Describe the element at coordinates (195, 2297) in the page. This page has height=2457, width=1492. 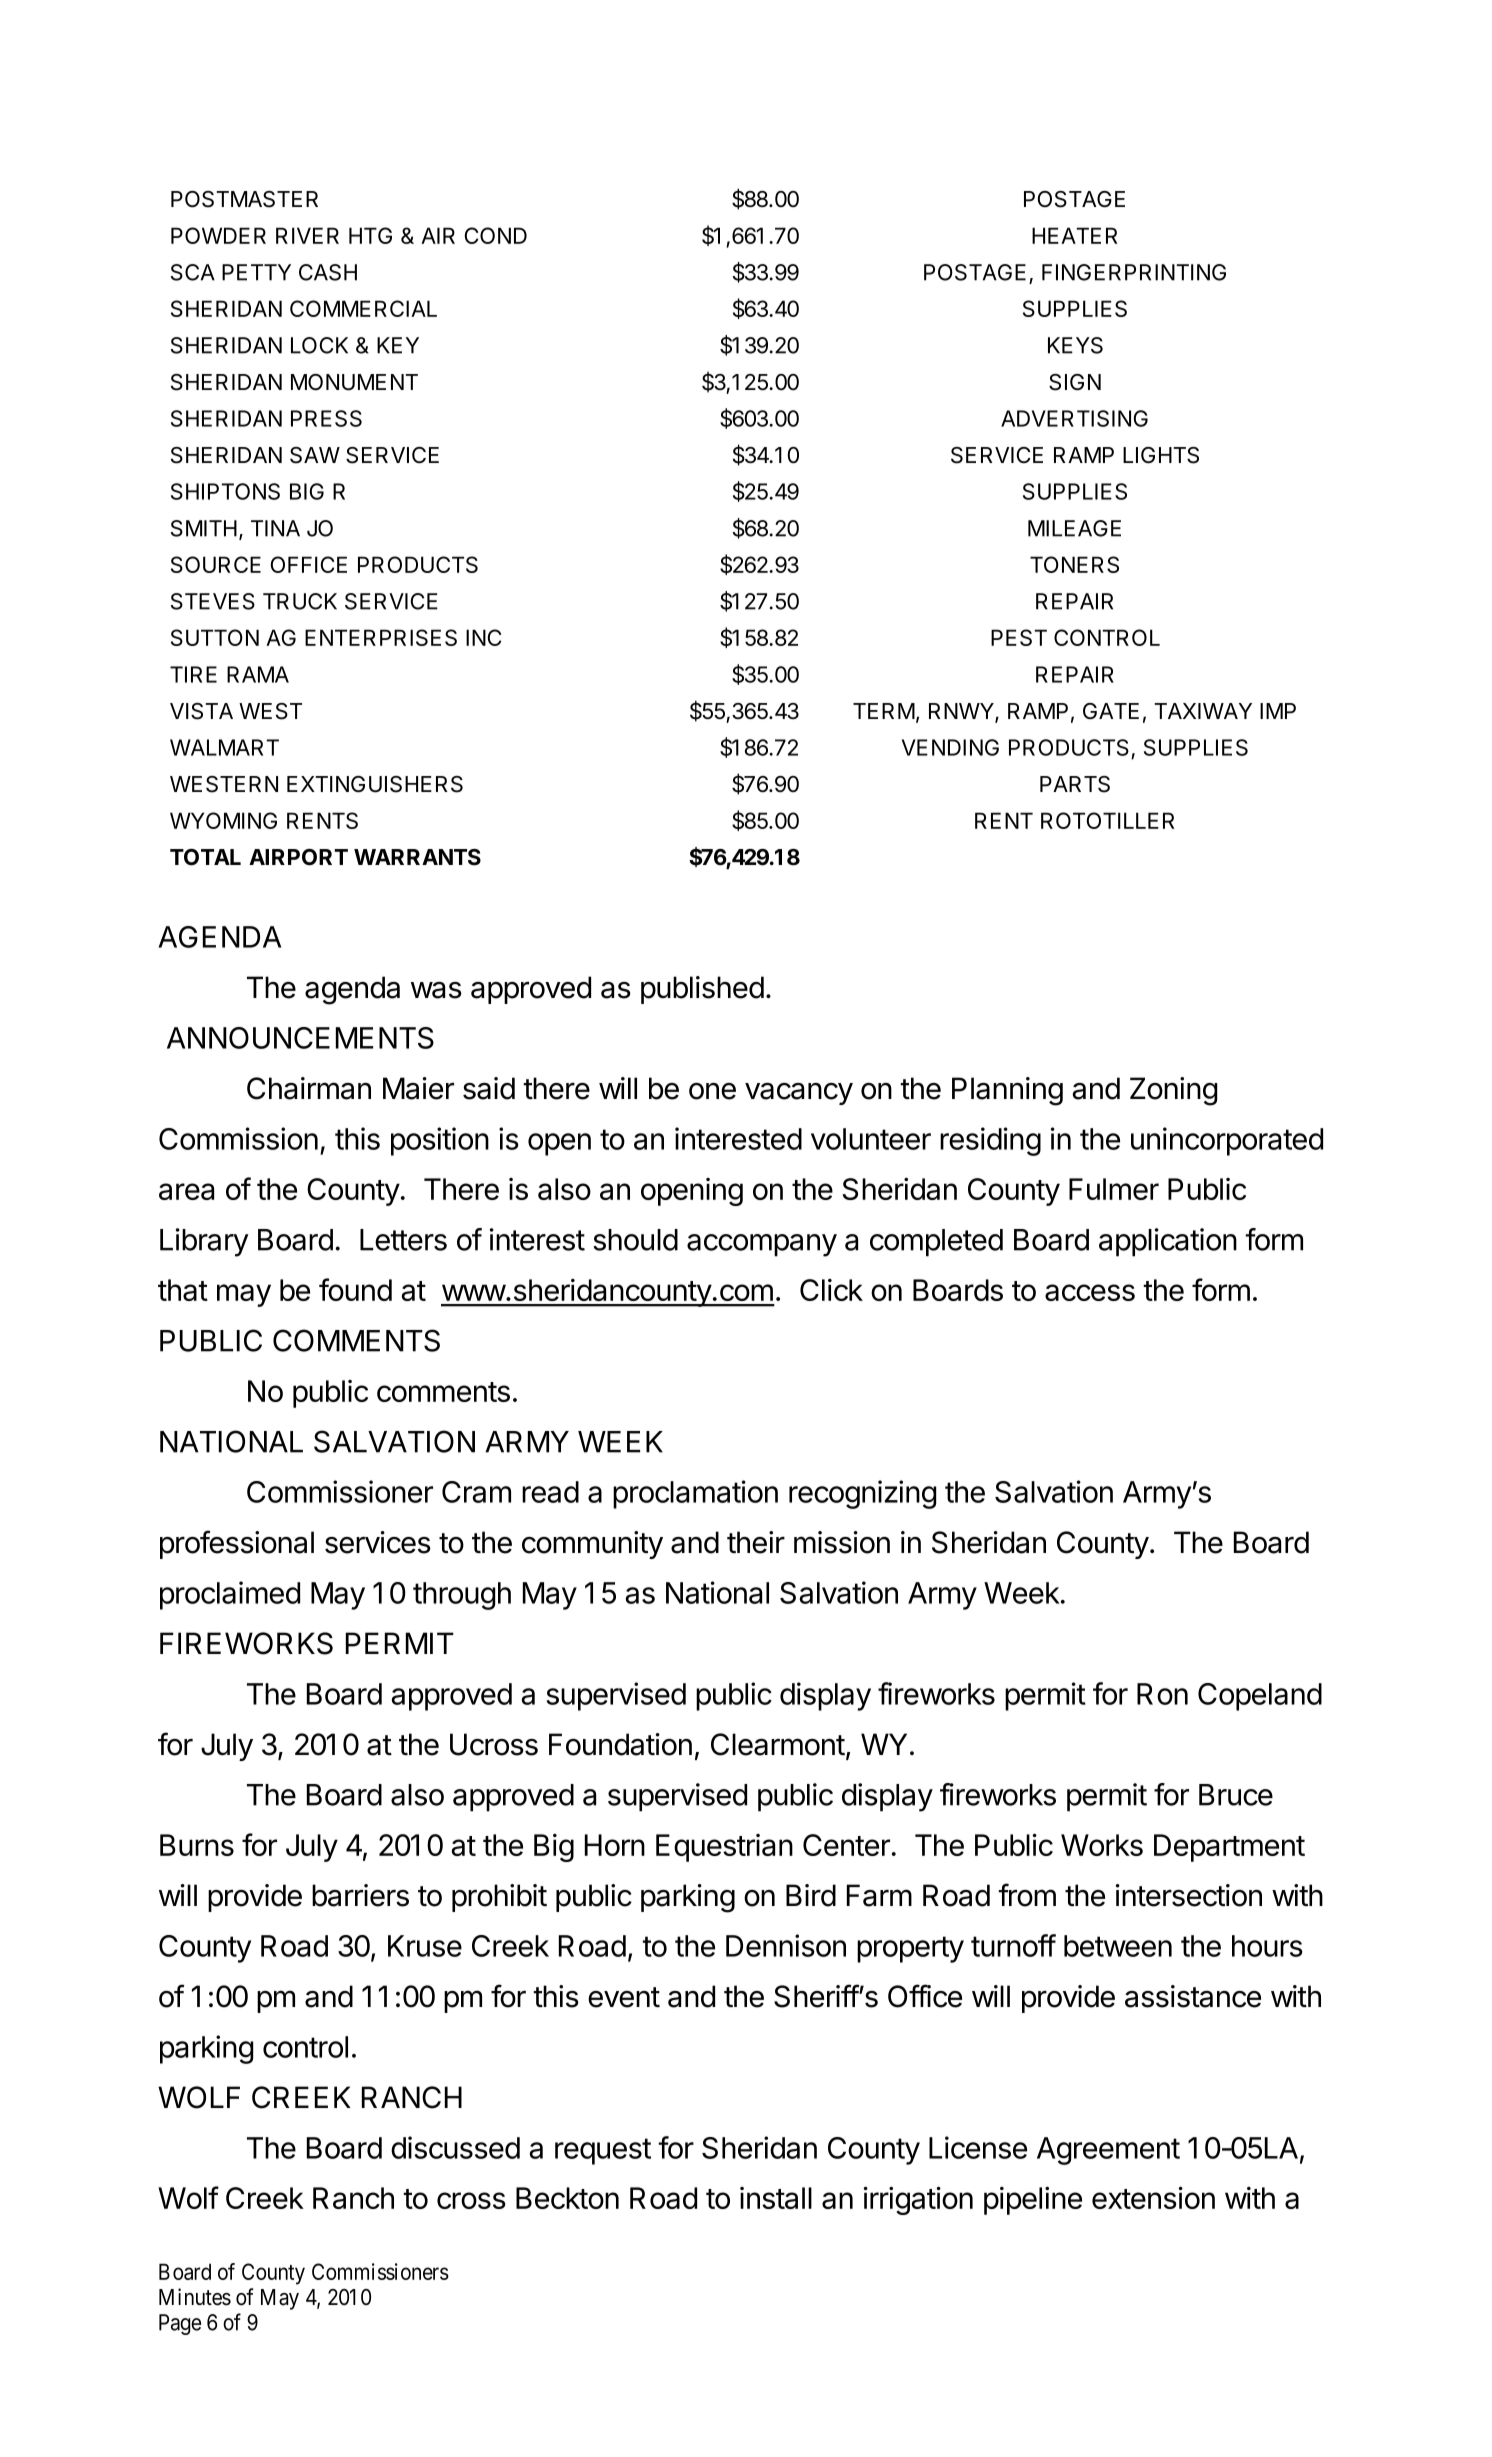
I see `Minutes` at that location.
